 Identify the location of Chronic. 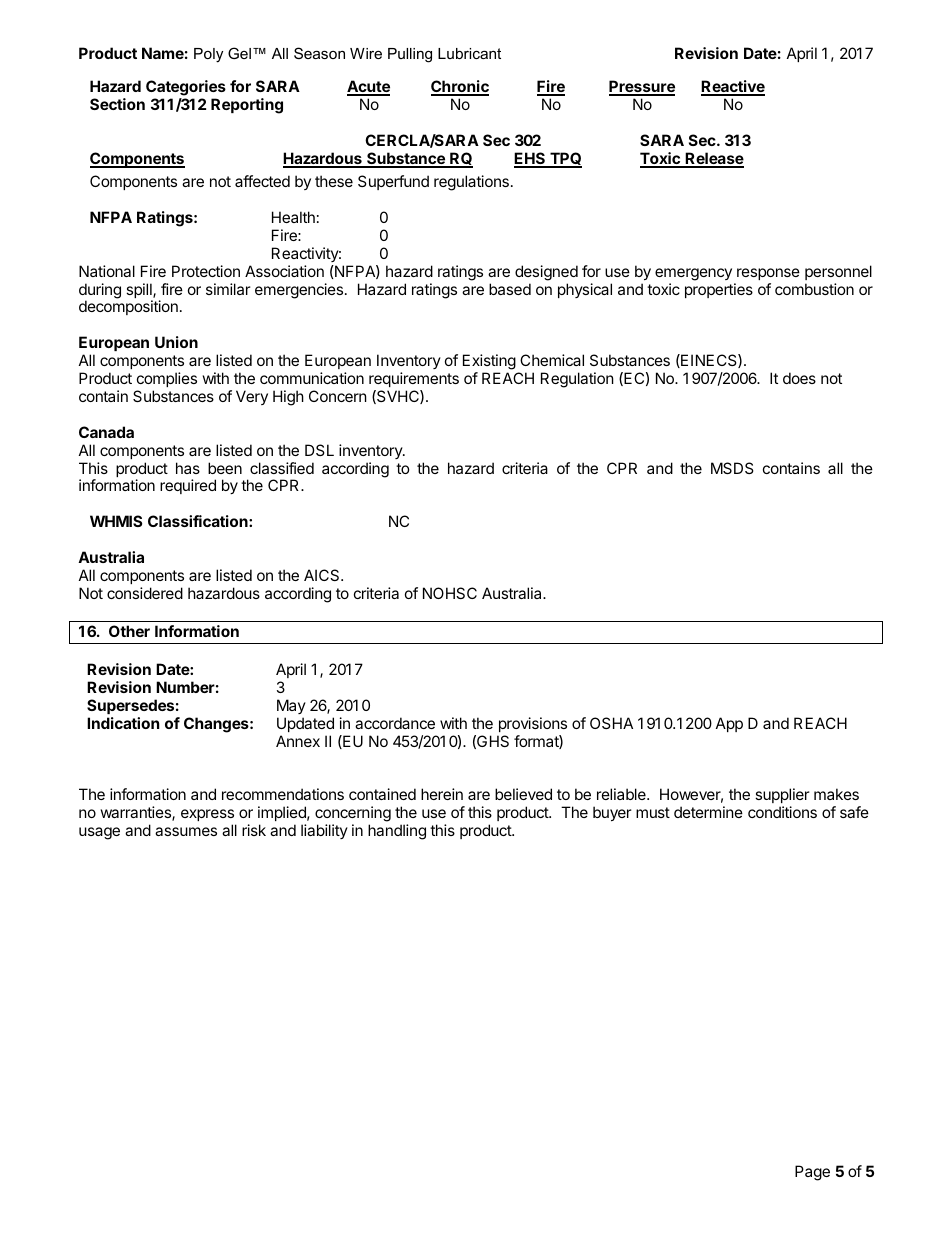
(460, 87).
